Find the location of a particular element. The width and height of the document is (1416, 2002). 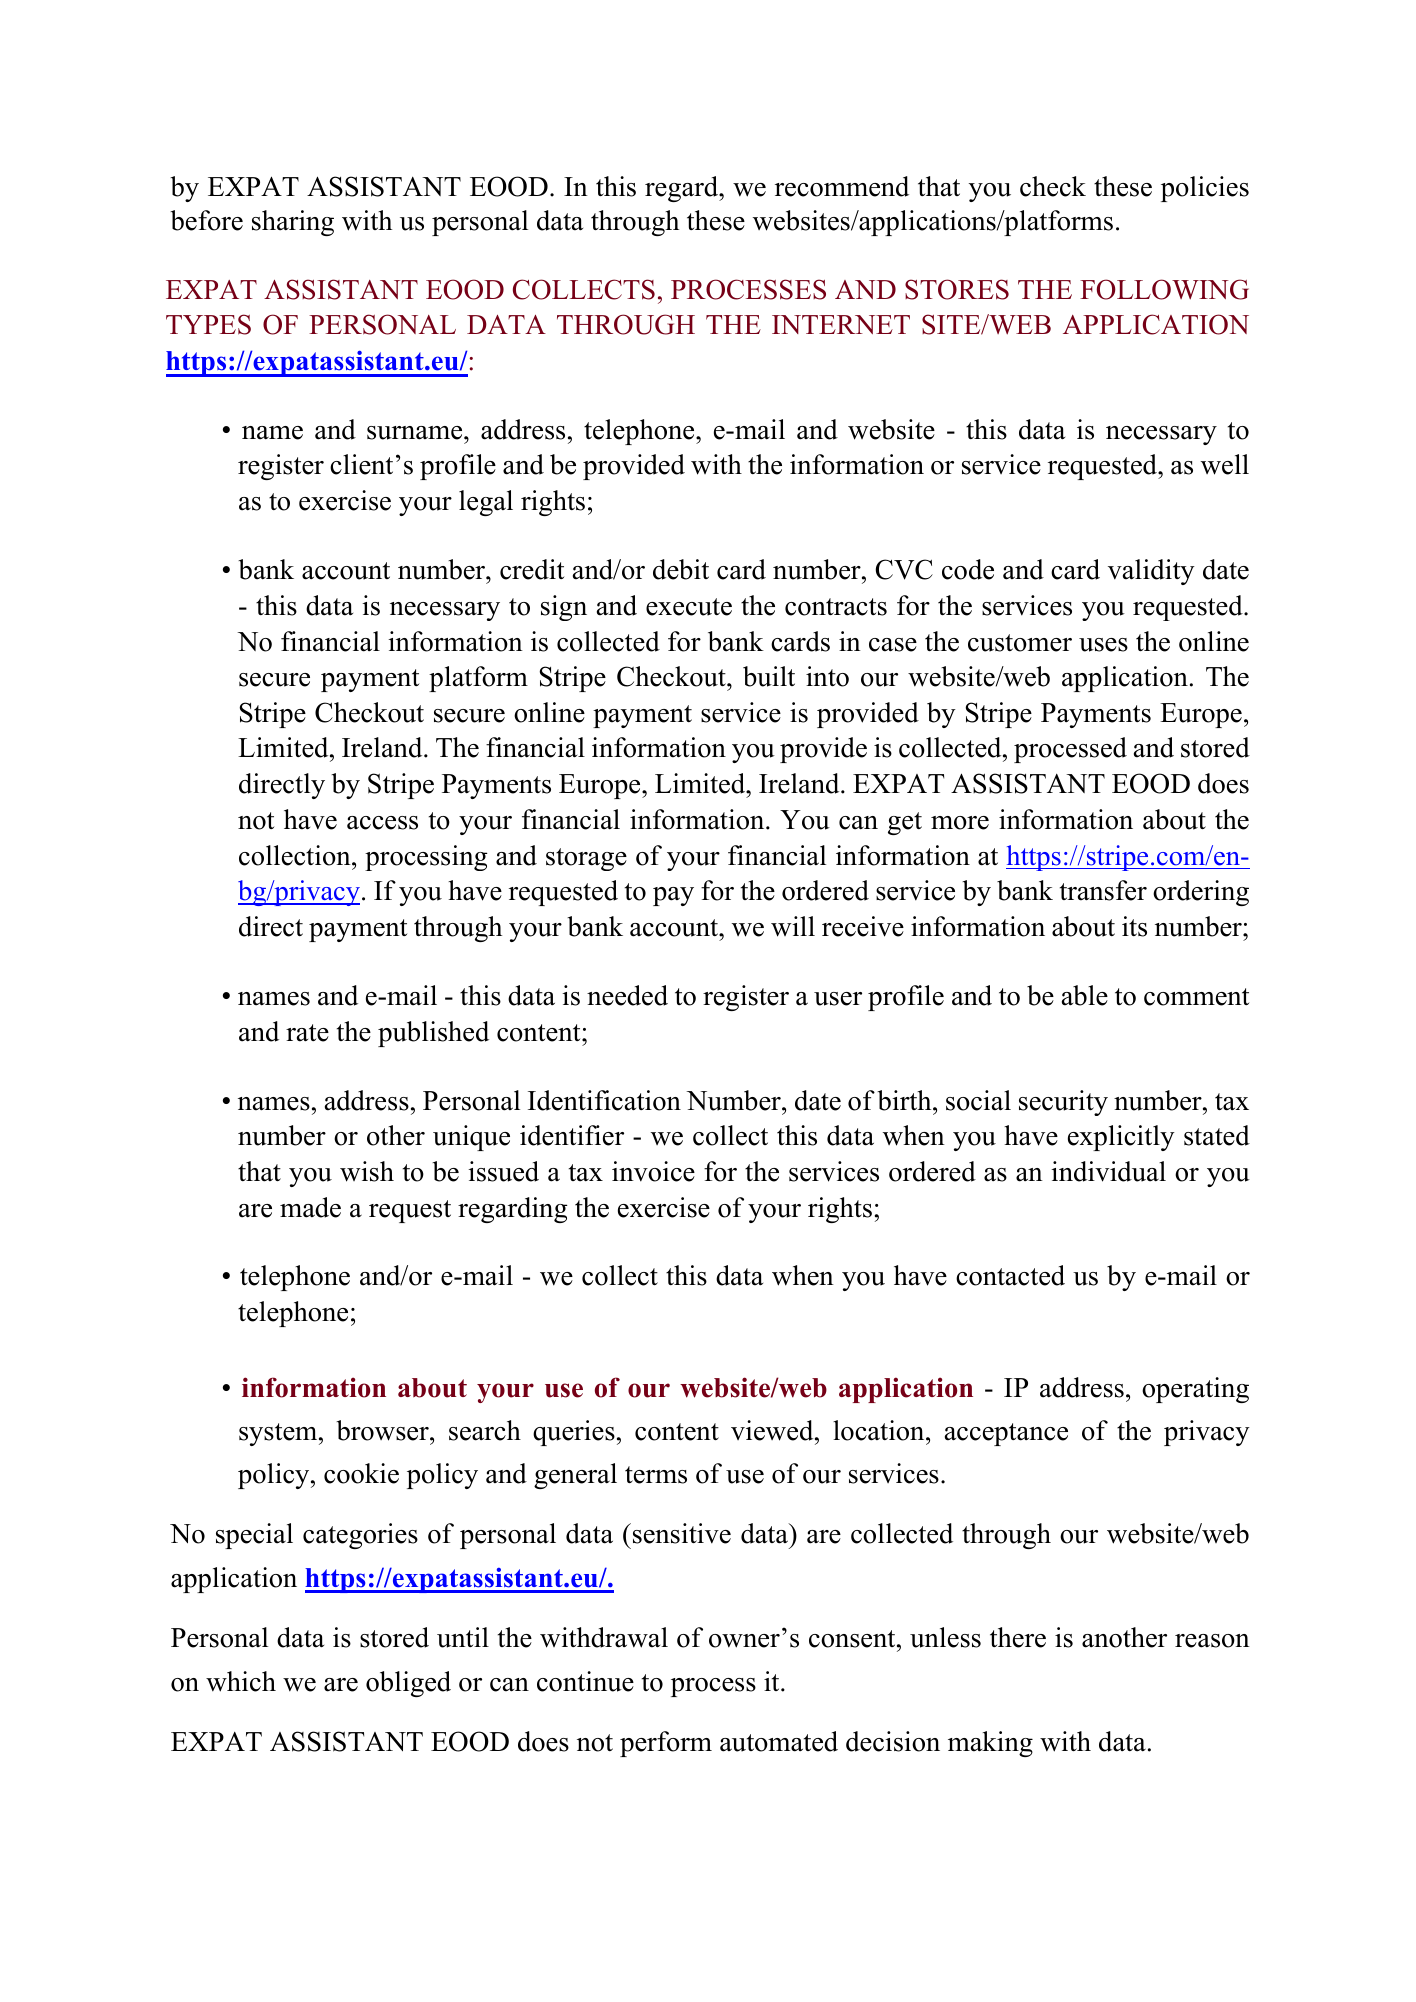

made is located at coordinates (310, 1207).
